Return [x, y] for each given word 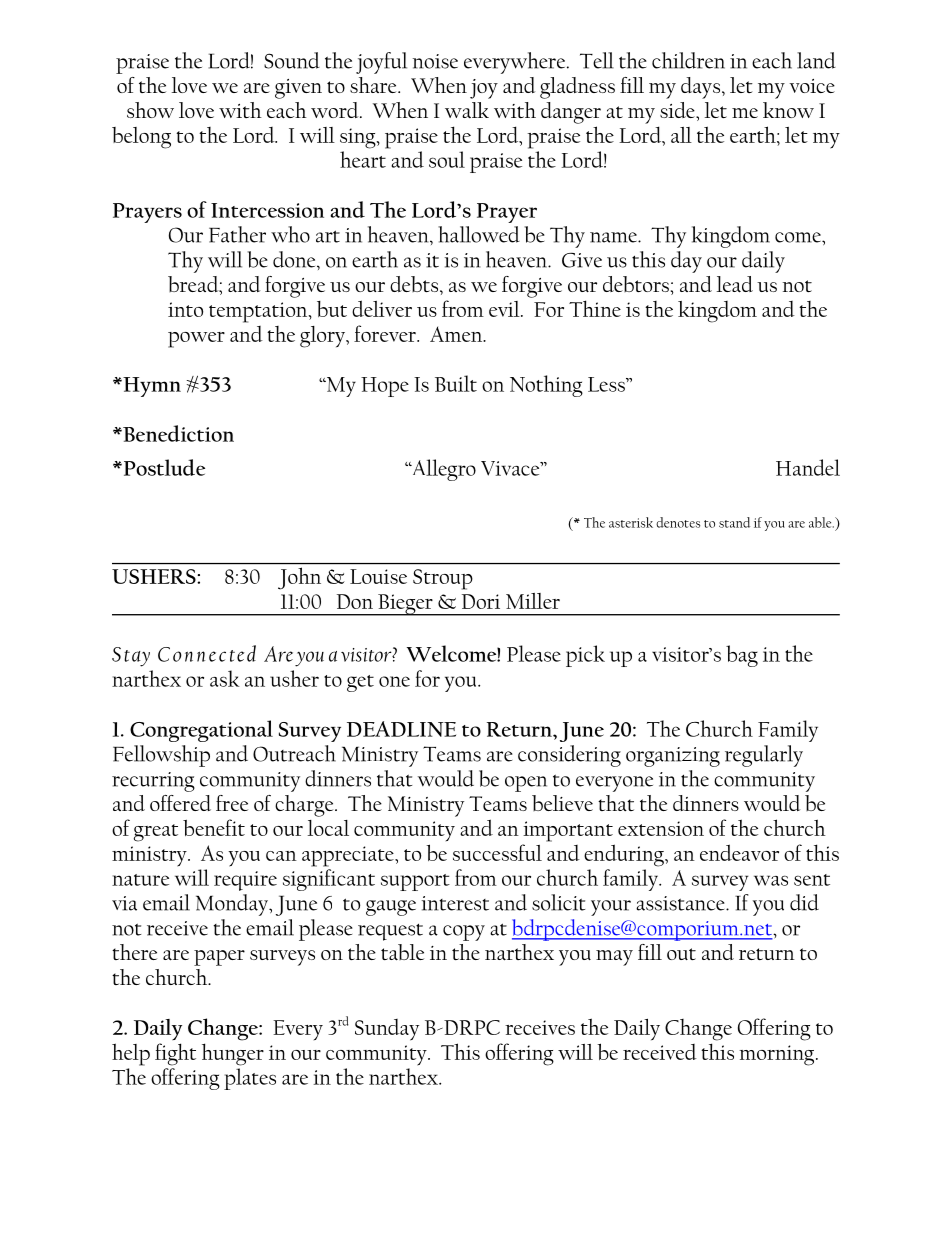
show [150, 110]
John [299, 578]
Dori [481, 601]
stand [734, 522]
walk [467, 110]
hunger [233, 1054]
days [700, 88]
